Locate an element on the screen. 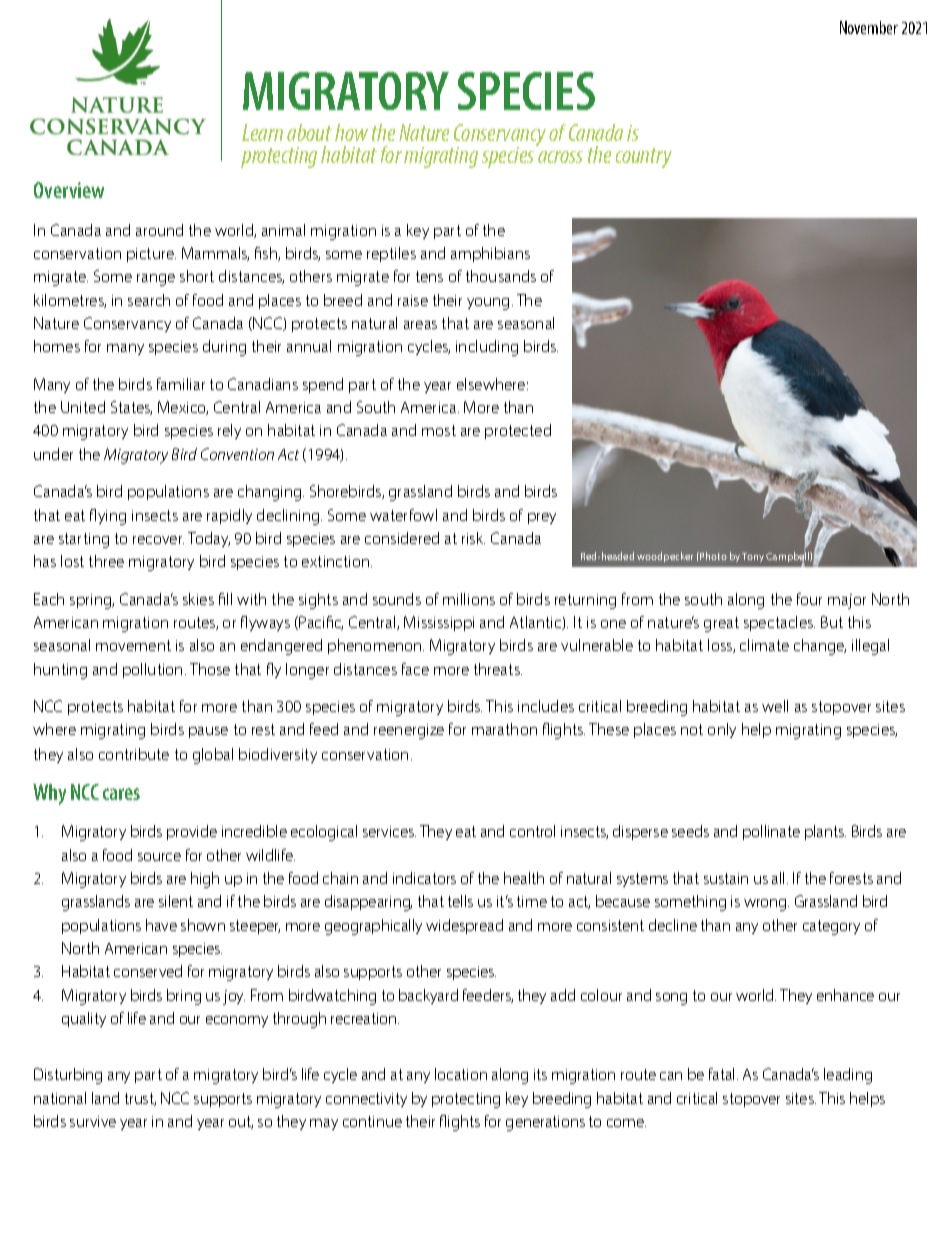 The width and height of the screenshot is (952, 1233). three is located at coordinates (106, 561).
